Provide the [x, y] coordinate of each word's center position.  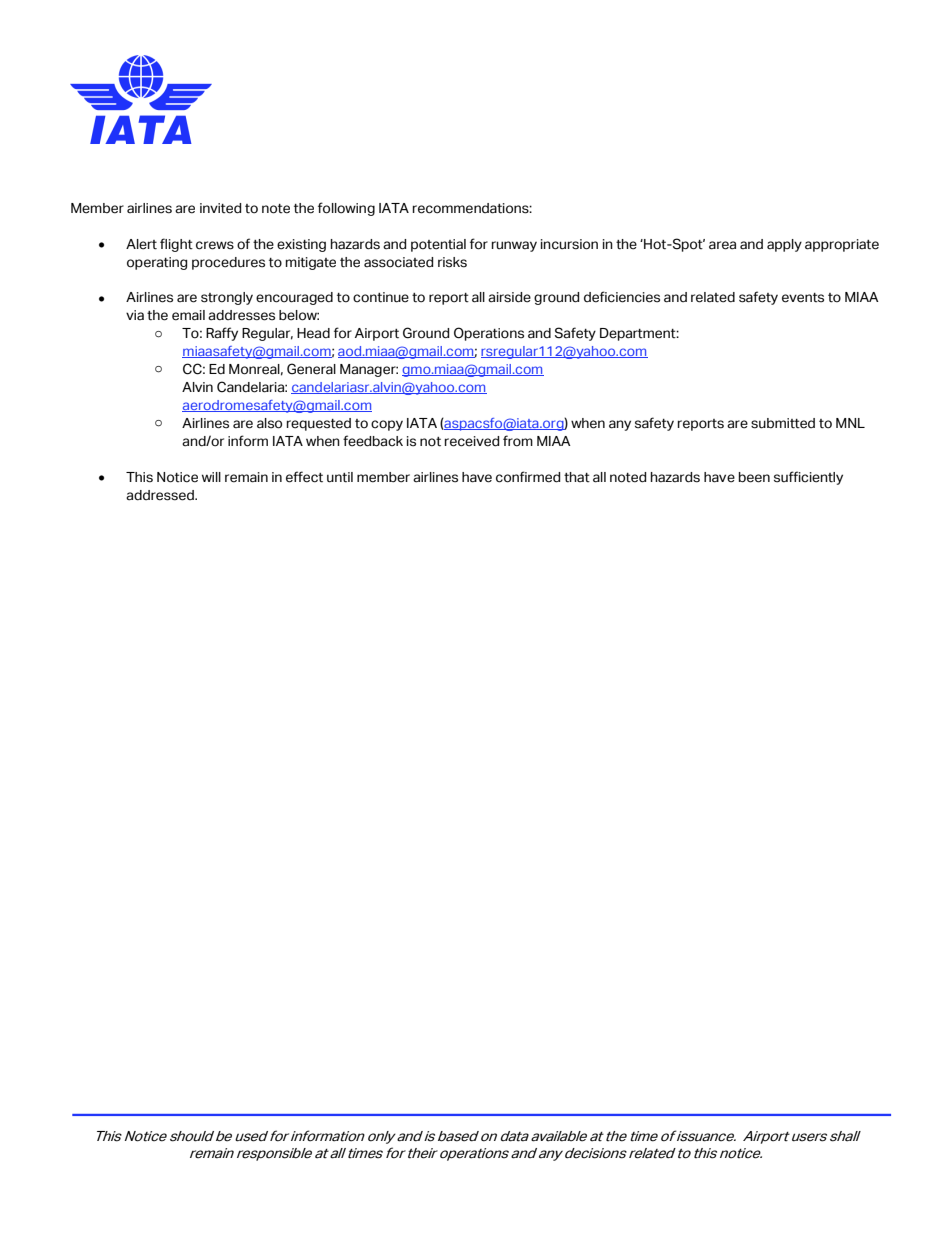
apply [784, 245]
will [211, 477]
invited [220, 208]
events [803, 298]
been [754, 477]
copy [387, 425]
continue [381, 297]
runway [514, 246]
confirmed [528, 477]
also [269, 423]
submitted [783, 423]
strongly [227, 298]
